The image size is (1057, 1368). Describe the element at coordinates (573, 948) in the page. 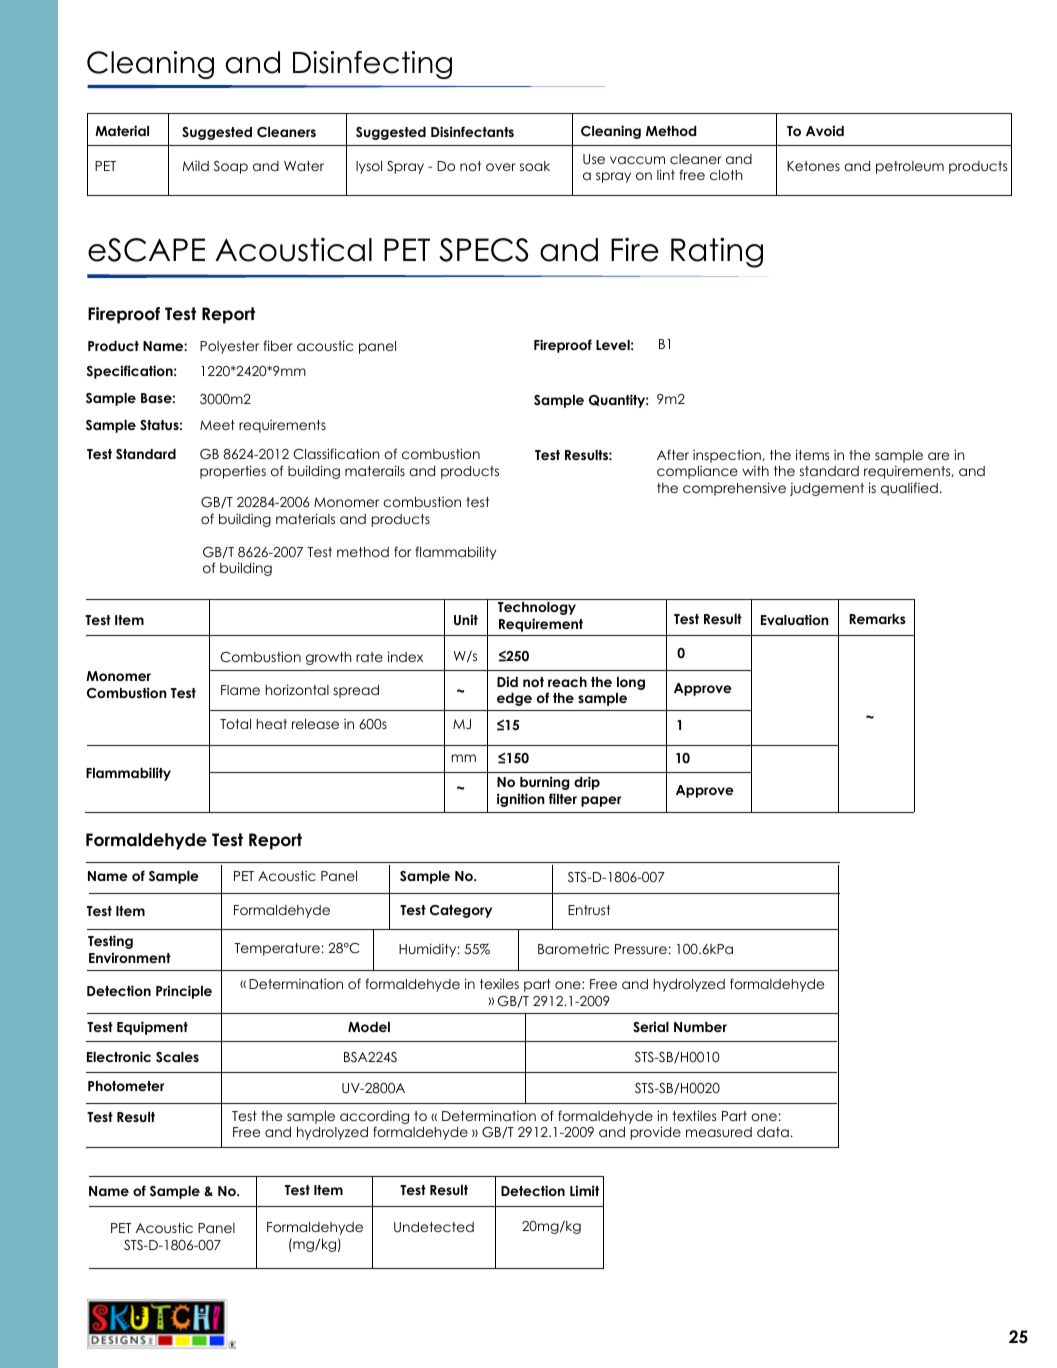

I see `Barometric` at that location.
